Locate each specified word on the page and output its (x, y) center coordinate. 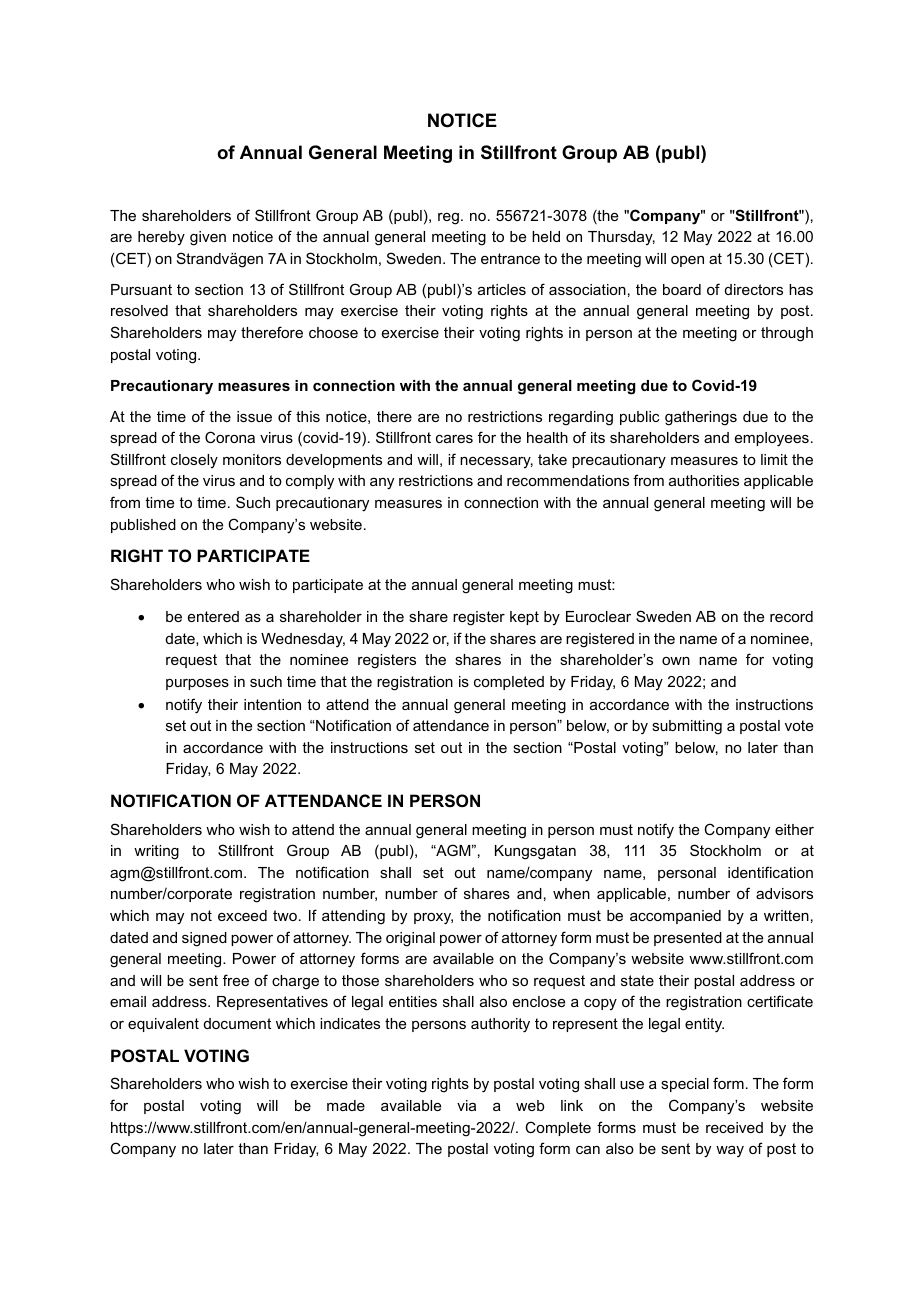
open (687, 261)
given (208, 238)
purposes (197, 684)
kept (524, 618)
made (346, 1105)
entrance (510, 258)
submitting (687, 727)
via (466, 1105)
